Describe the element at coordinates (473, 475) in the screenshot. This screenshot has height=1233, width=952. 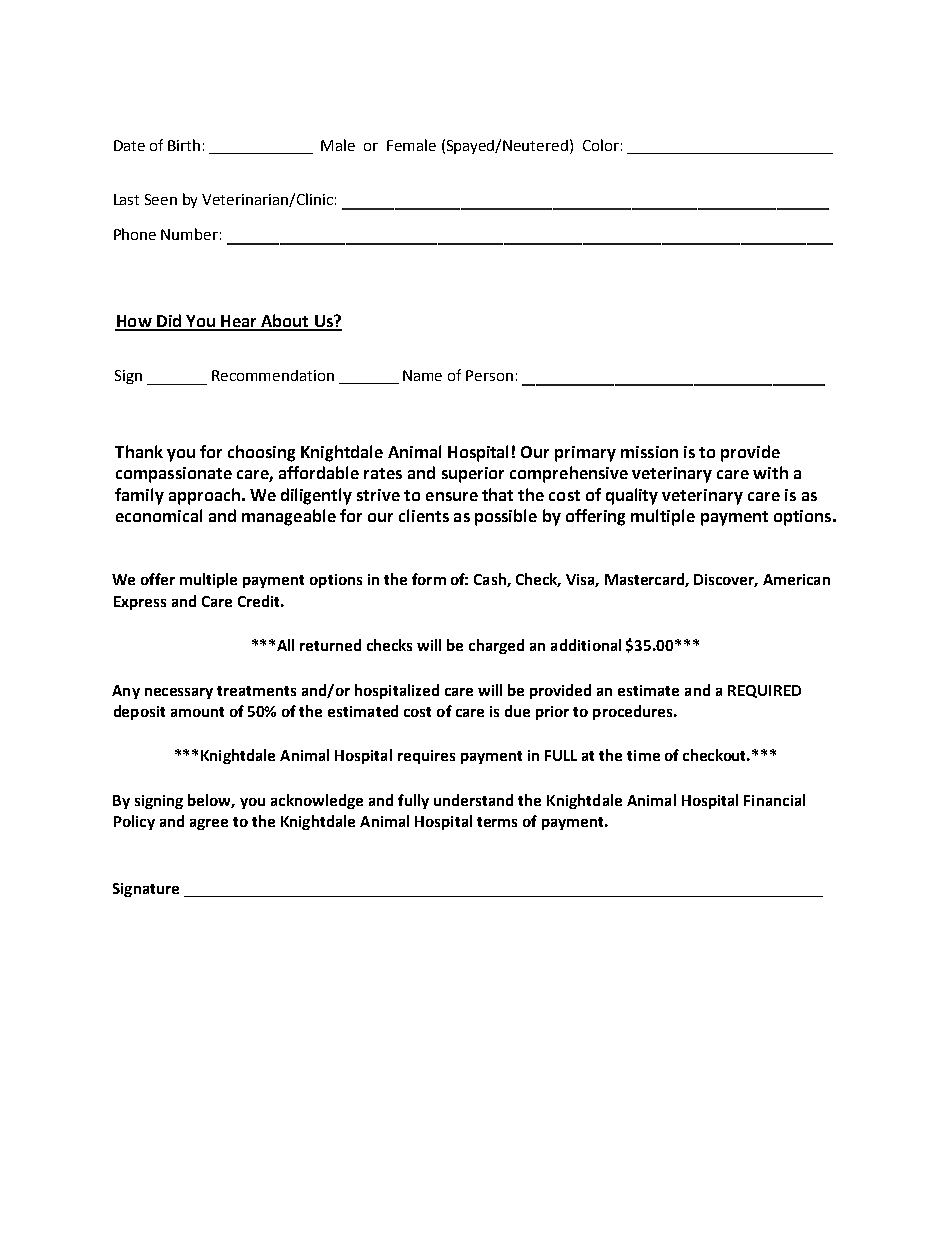
I see `superior` at that location.
